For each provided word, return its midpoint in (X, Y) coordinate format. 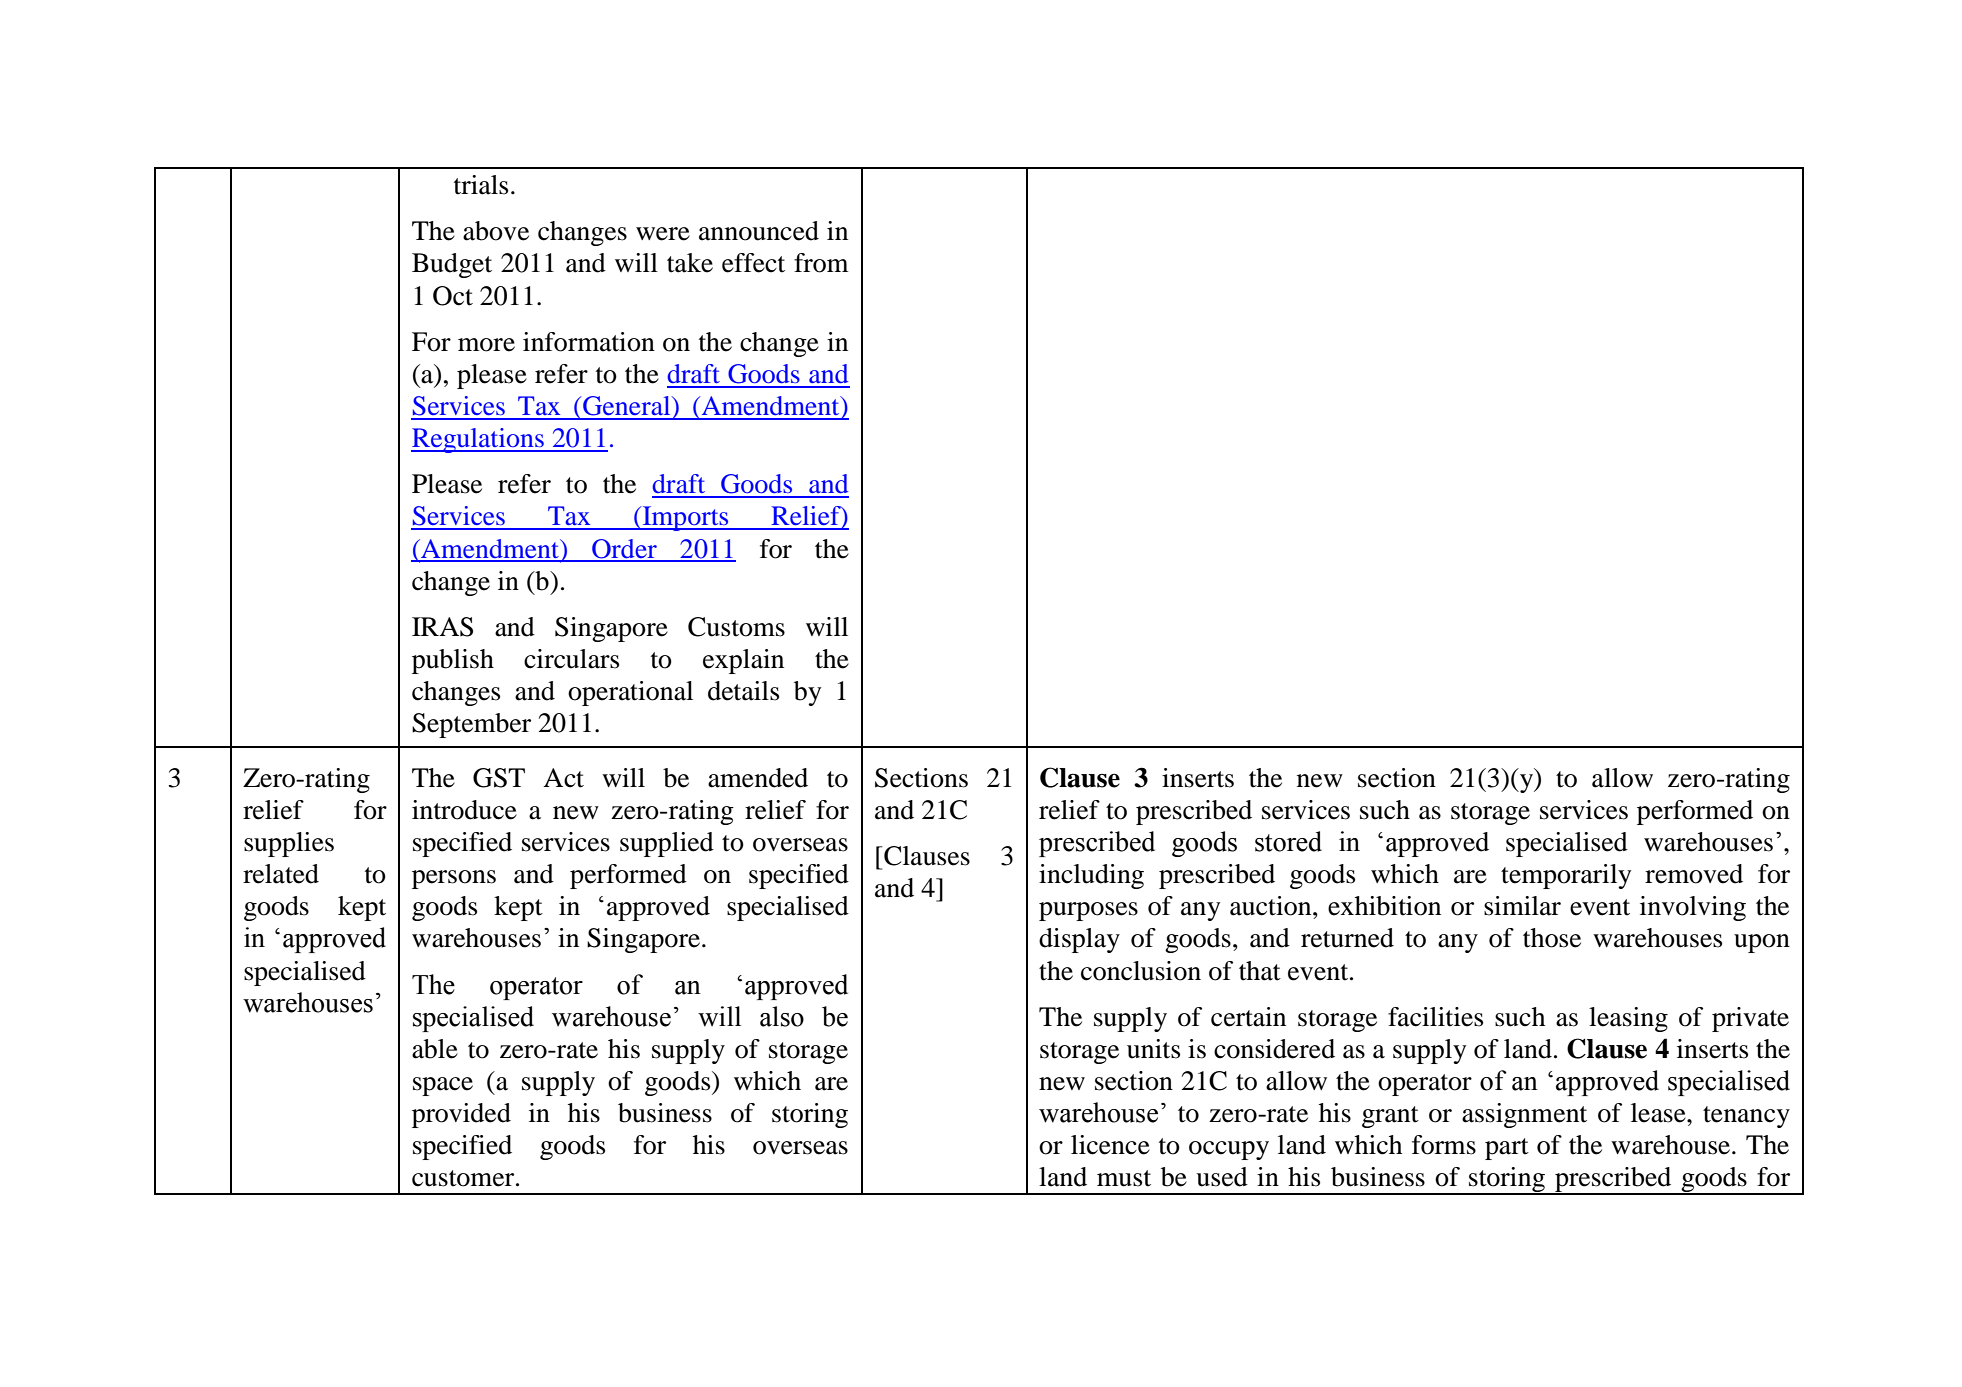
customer (464, 1178)
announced (759, 231)
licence (1110, 1145)
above (496, 231)
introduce (464, 810)
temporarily (1566, 876)
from (821, 263)
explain (743, 661)
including (1091, 876)
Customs (736, 627)
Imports (686, 518)
